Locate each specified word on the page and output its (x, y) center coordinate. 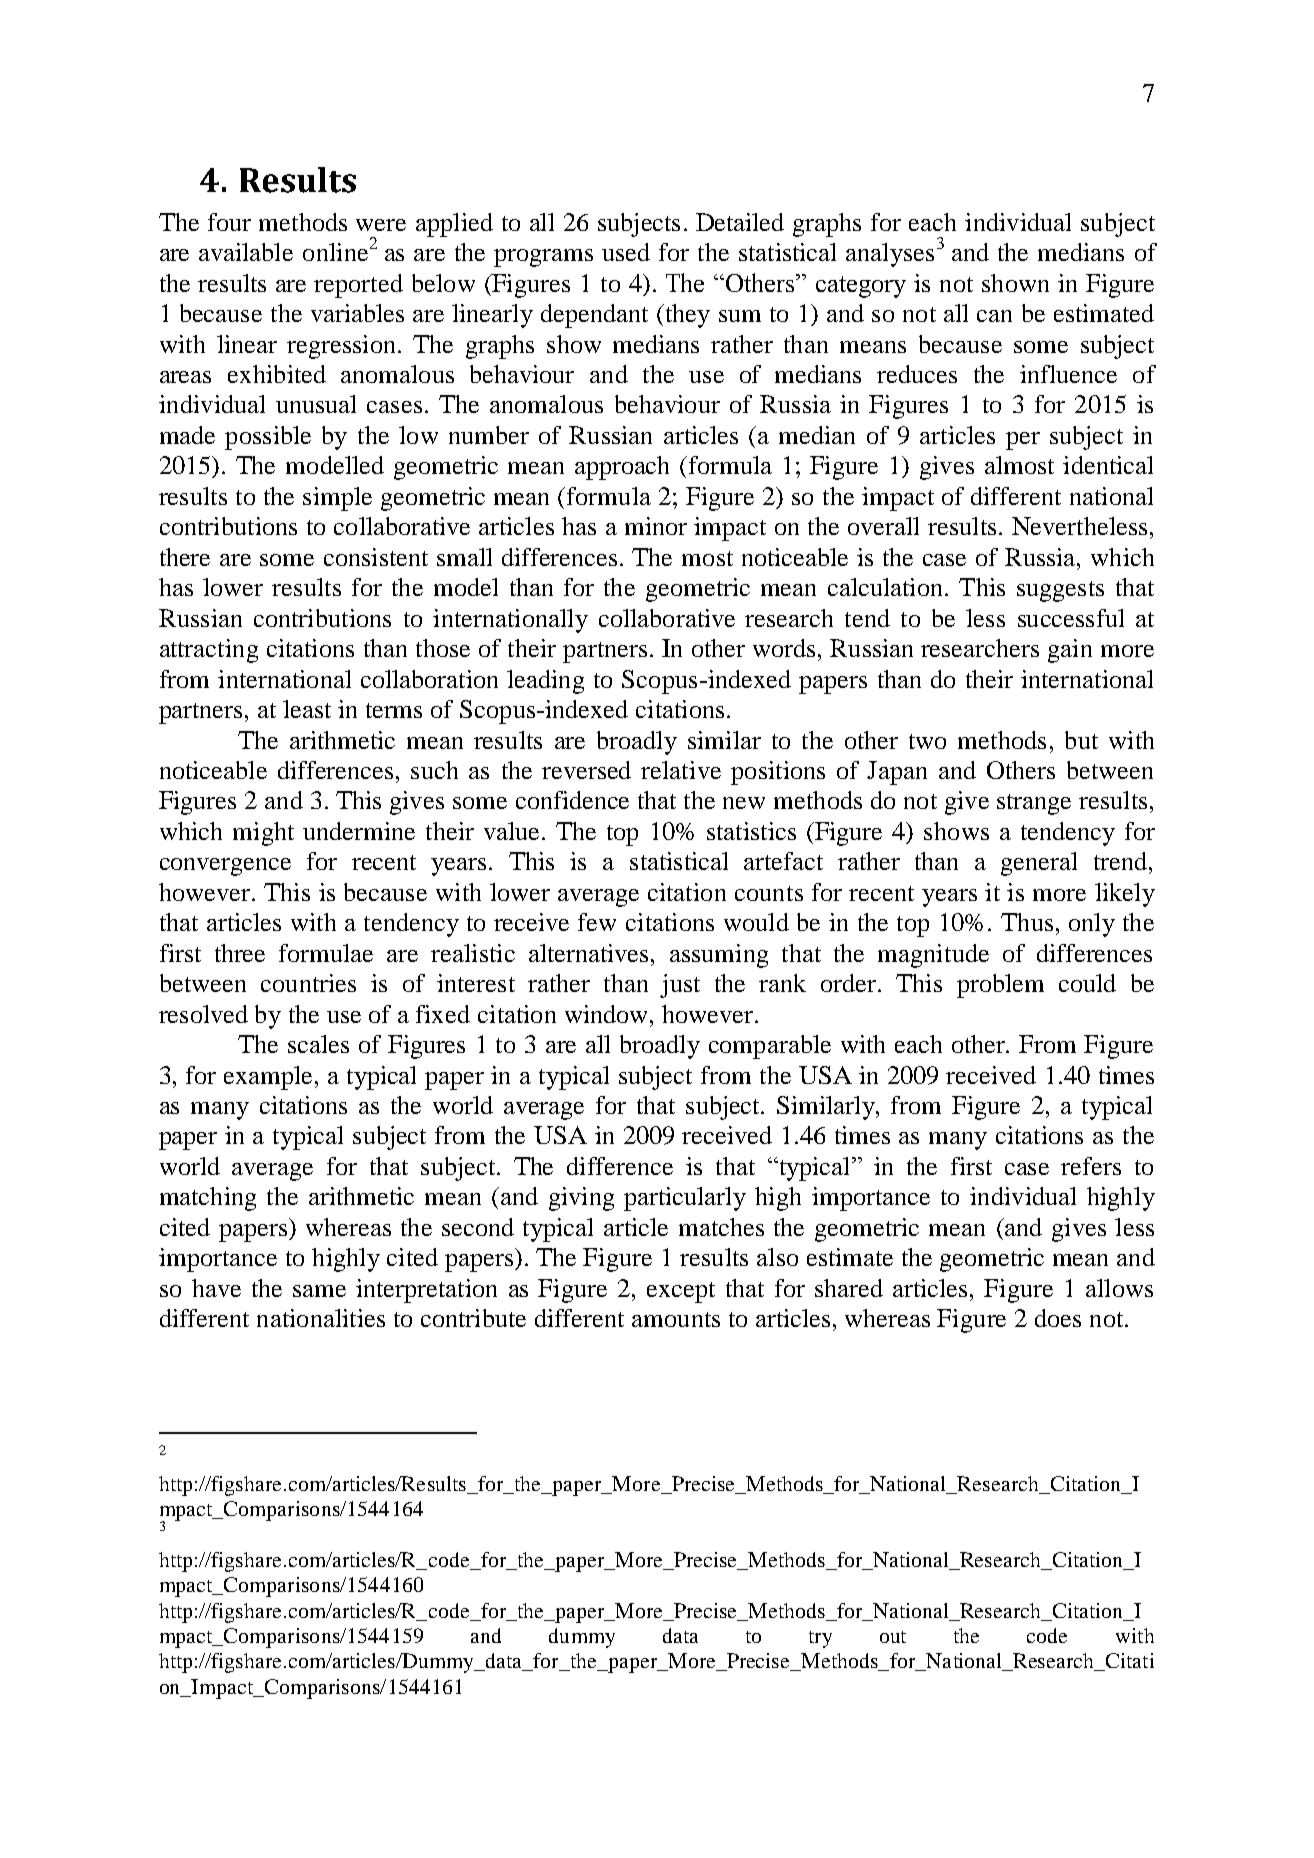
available (246, 252)
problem (1000, 986)
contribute (473, 1318)
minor (656, 526)
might (263, 834)
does (1058, 1318)
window (608, 1014)
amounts (676, 1319)
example (270, 1078)
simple (337, 499)
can (994, 316)
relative (681, 770)
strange (1034, 804)
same (319, 1291)
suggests (1060, 591)
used (626, 252)
